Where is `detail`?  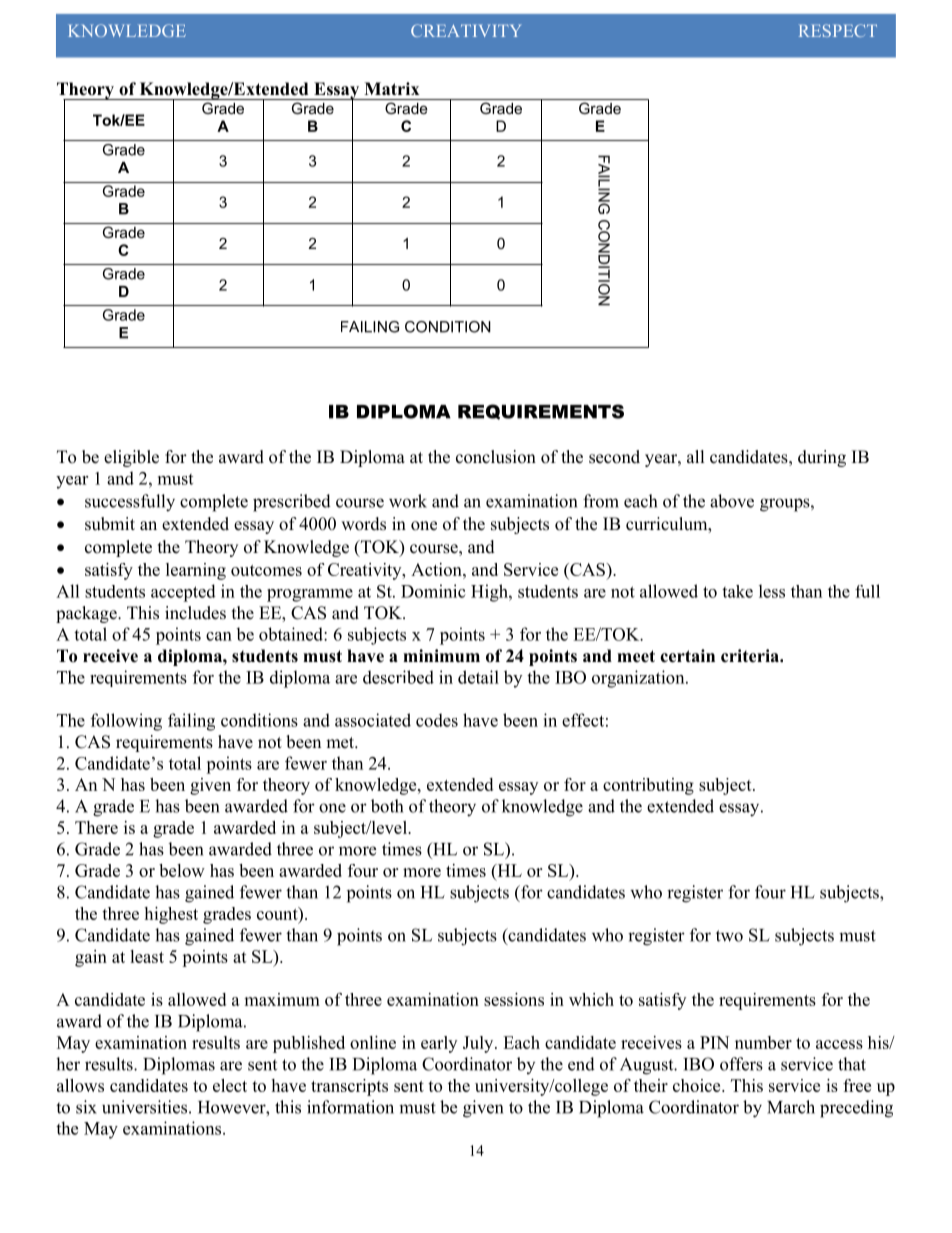
detail is located at coordinates (478, 677).
